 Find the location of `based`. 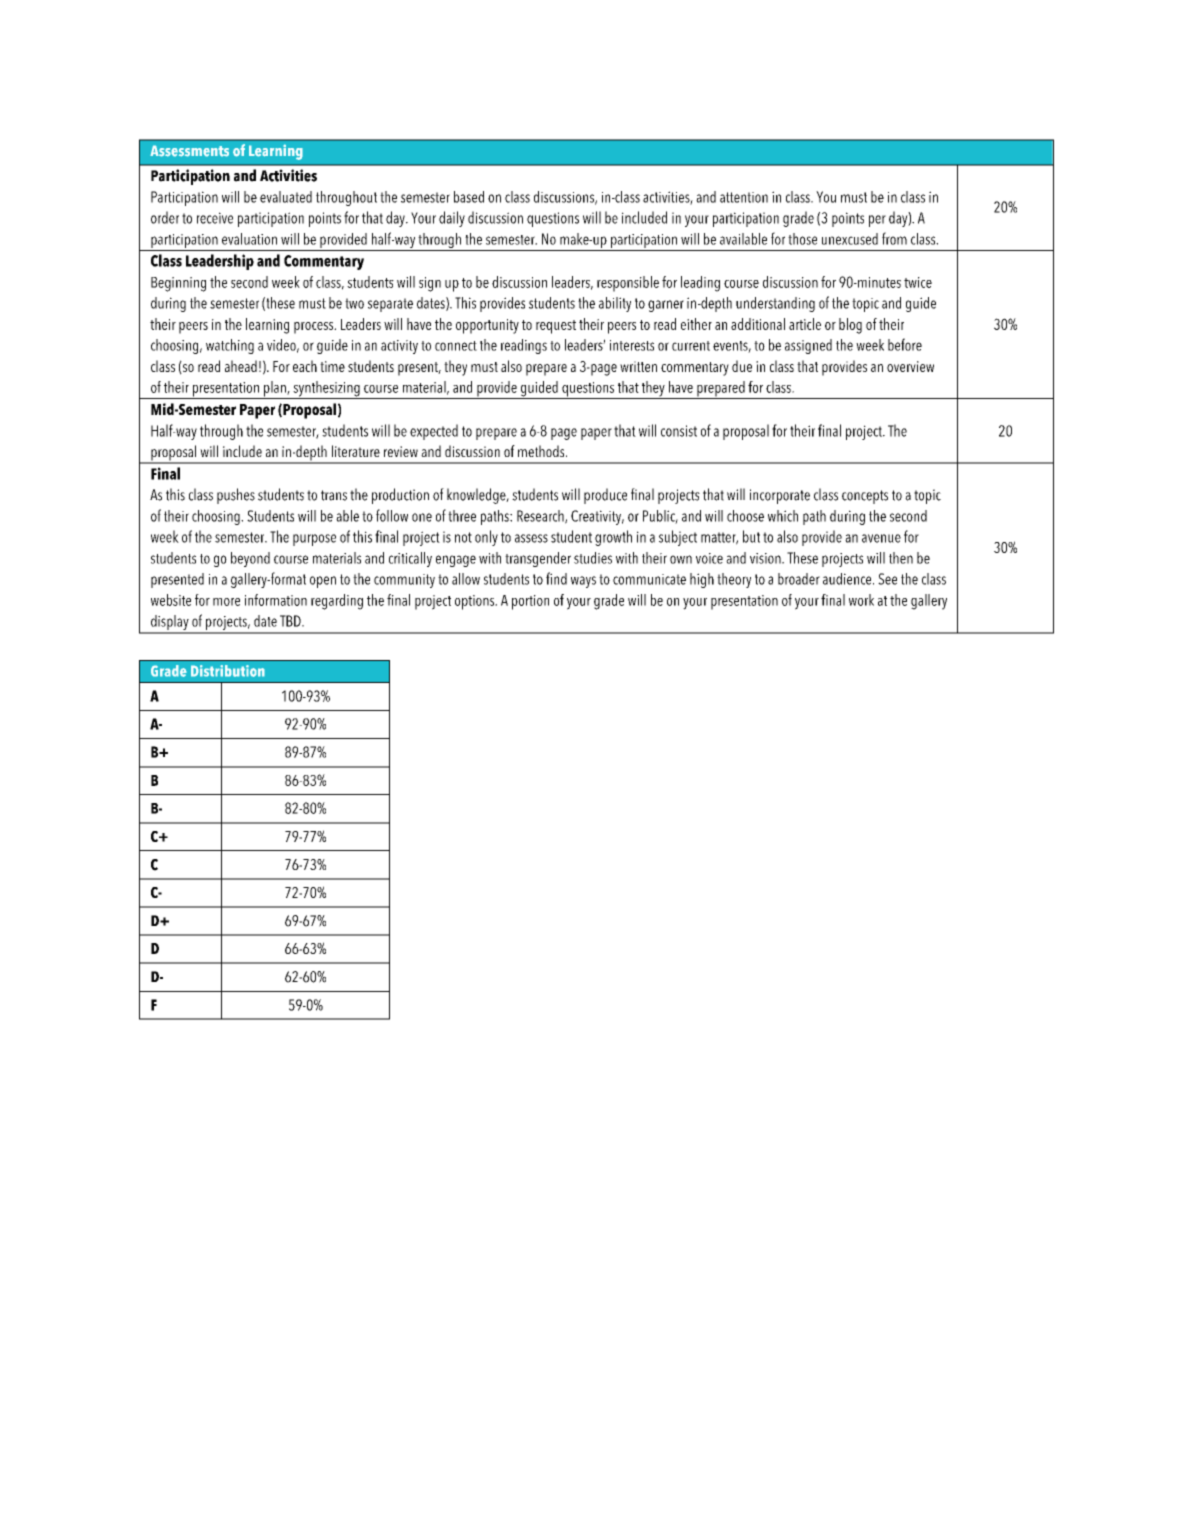

based is located at coordinates (469, 197).
